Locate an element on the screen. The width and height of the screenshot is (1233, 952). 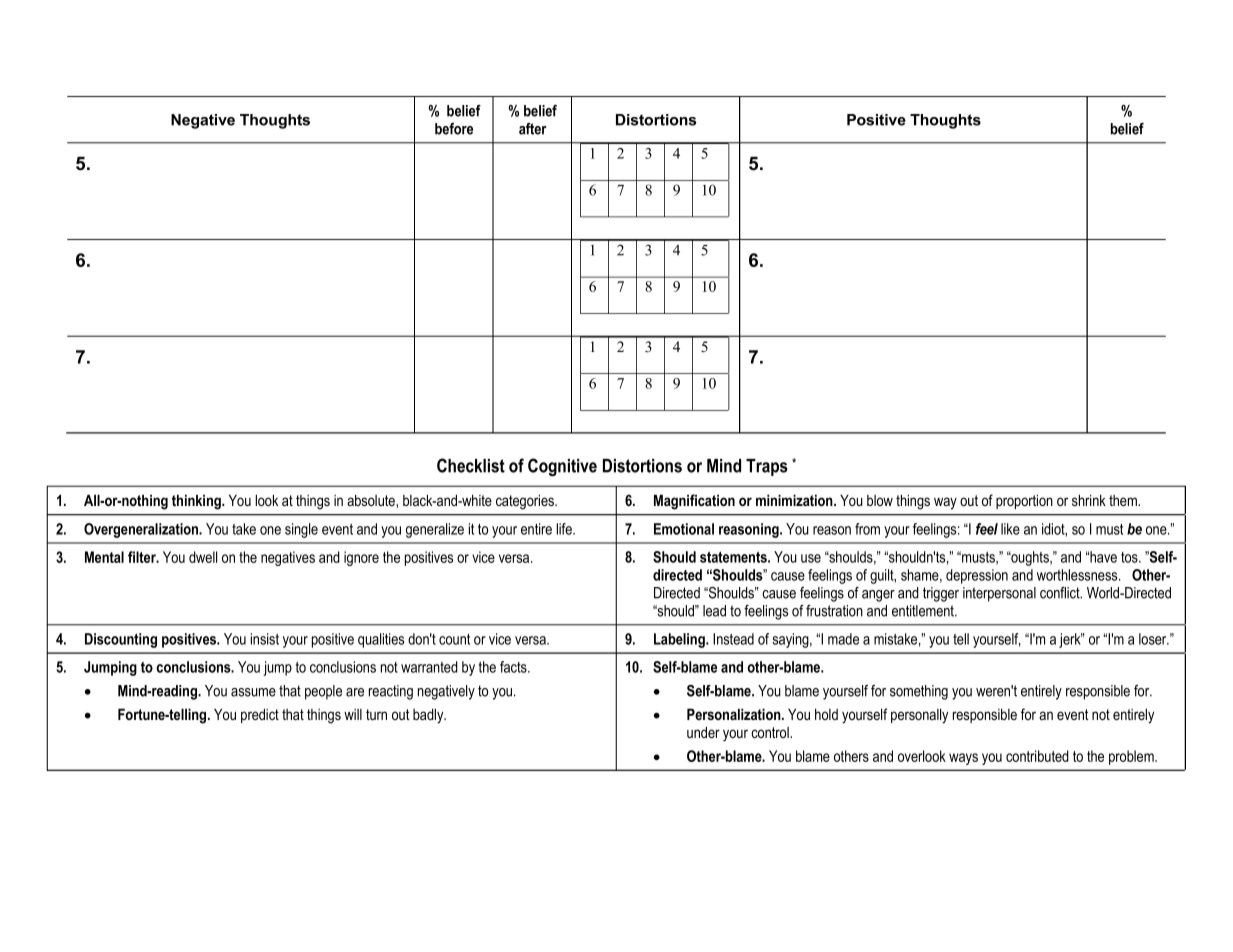
thinking is located at coordinates (197, 502).
